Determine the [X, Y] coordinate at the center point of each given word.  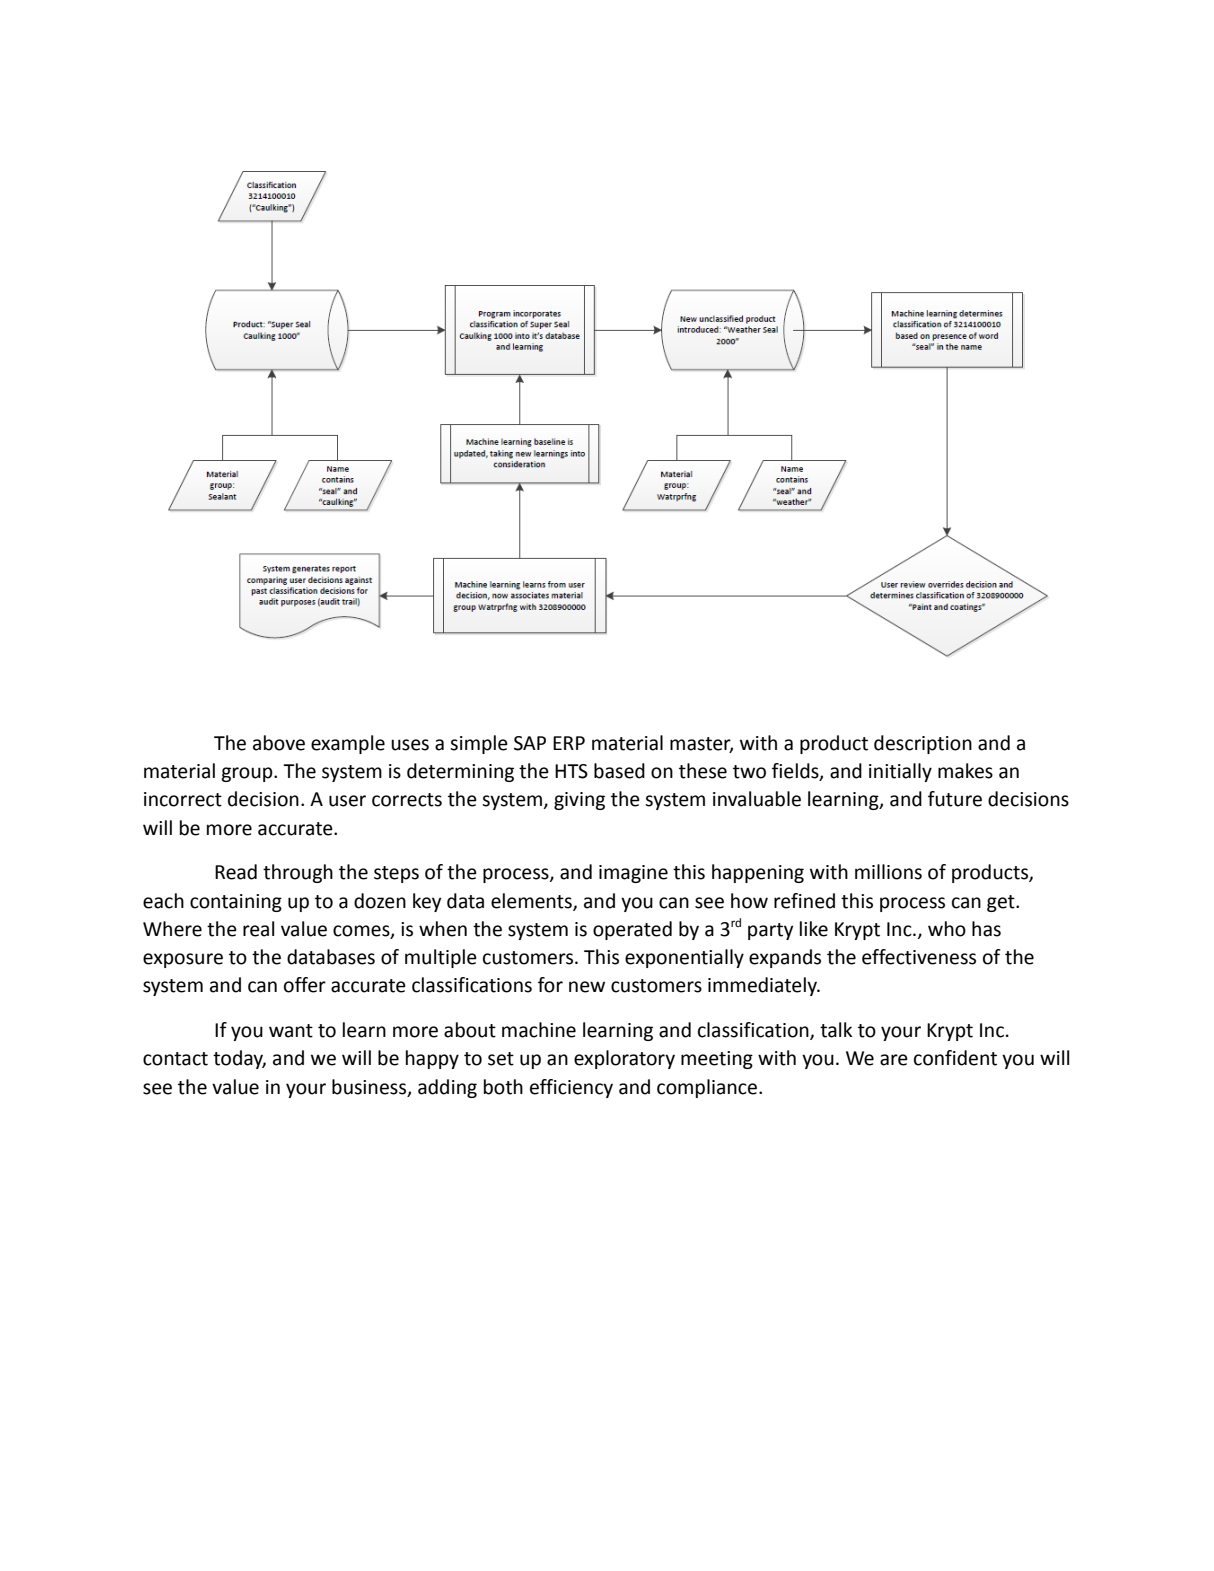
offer [305, 985]
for [550, 985]
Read [236, 872]
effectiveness [919, 957]
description [923, 744]
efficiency [571, 1088]
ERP [569, 743]
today [239, 1059]
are [894, 1060]
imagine [633, 874]
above [279, 743]
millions [888, 872]
